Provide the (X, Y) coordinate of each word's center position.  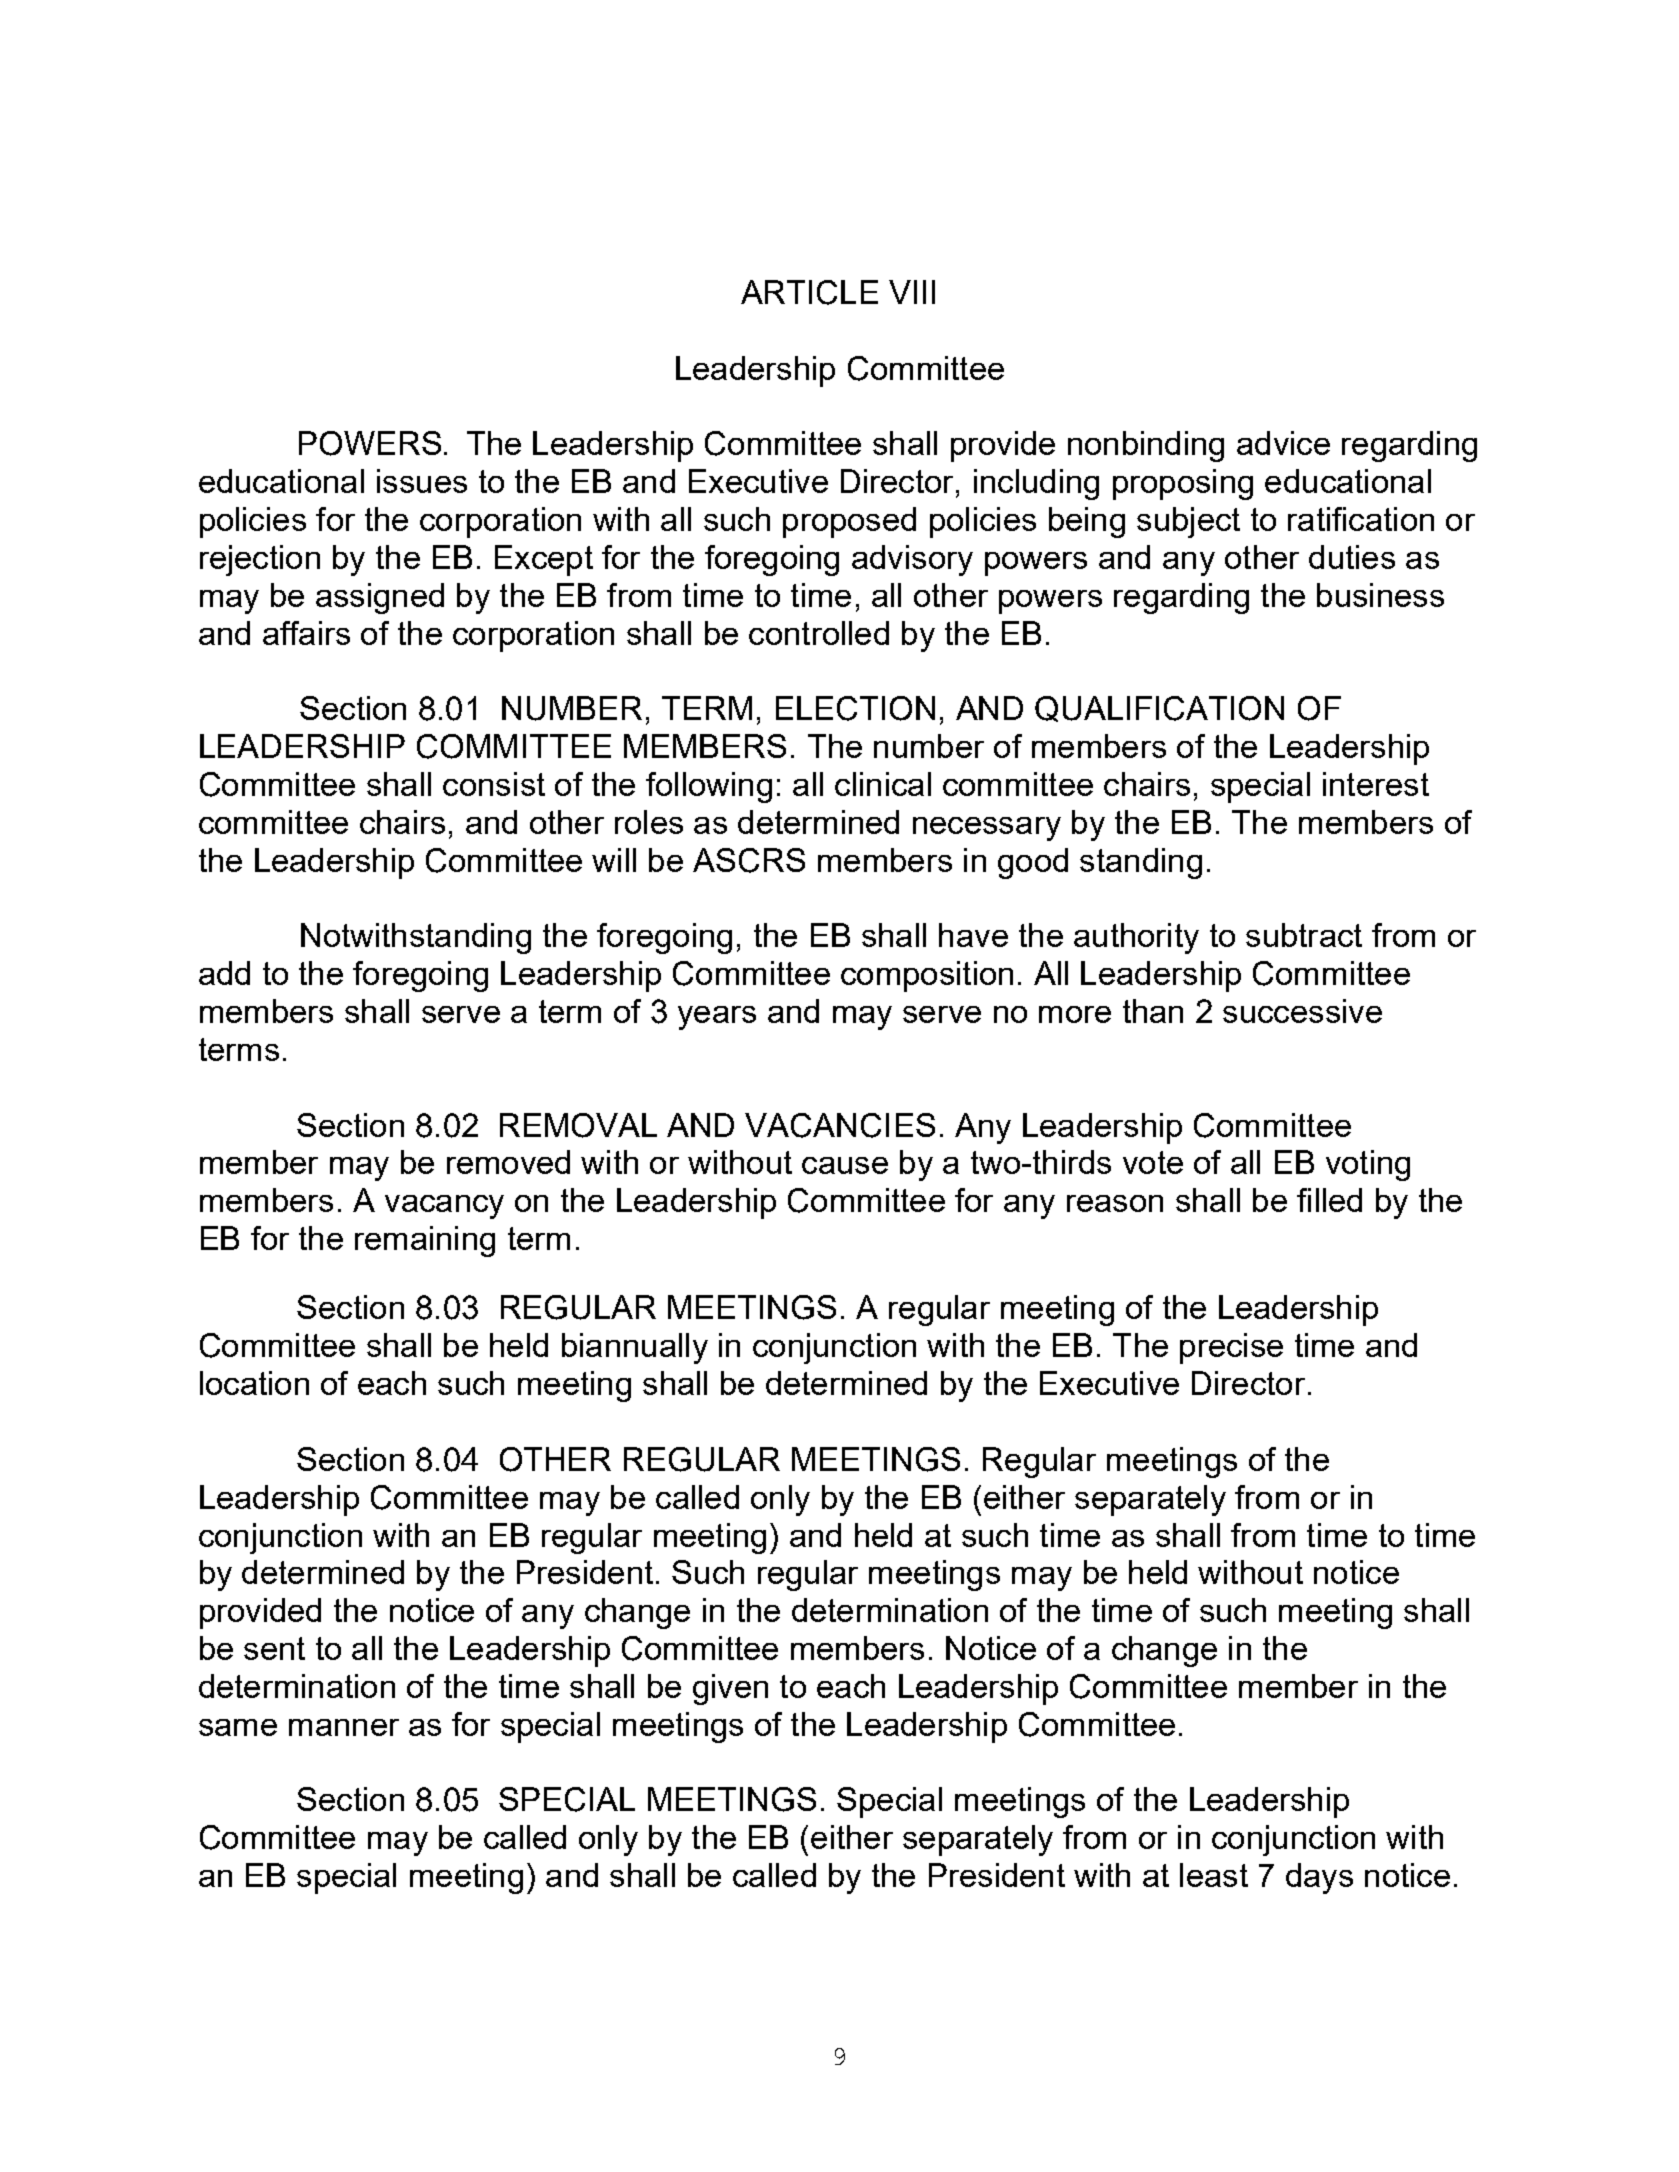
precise (1231, 1348)
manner (344, 1727)
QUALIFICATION (1159, 709)
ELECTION (855, 708)
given (730, 1689)
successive (1302, 1011)
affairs (306, 633)
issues (422, 481)
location (254, 1383)
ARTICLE (809, 292)
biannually (635, 1348)
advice (1283, 443)
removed (508, 1162)
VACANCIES (840, 1125)
